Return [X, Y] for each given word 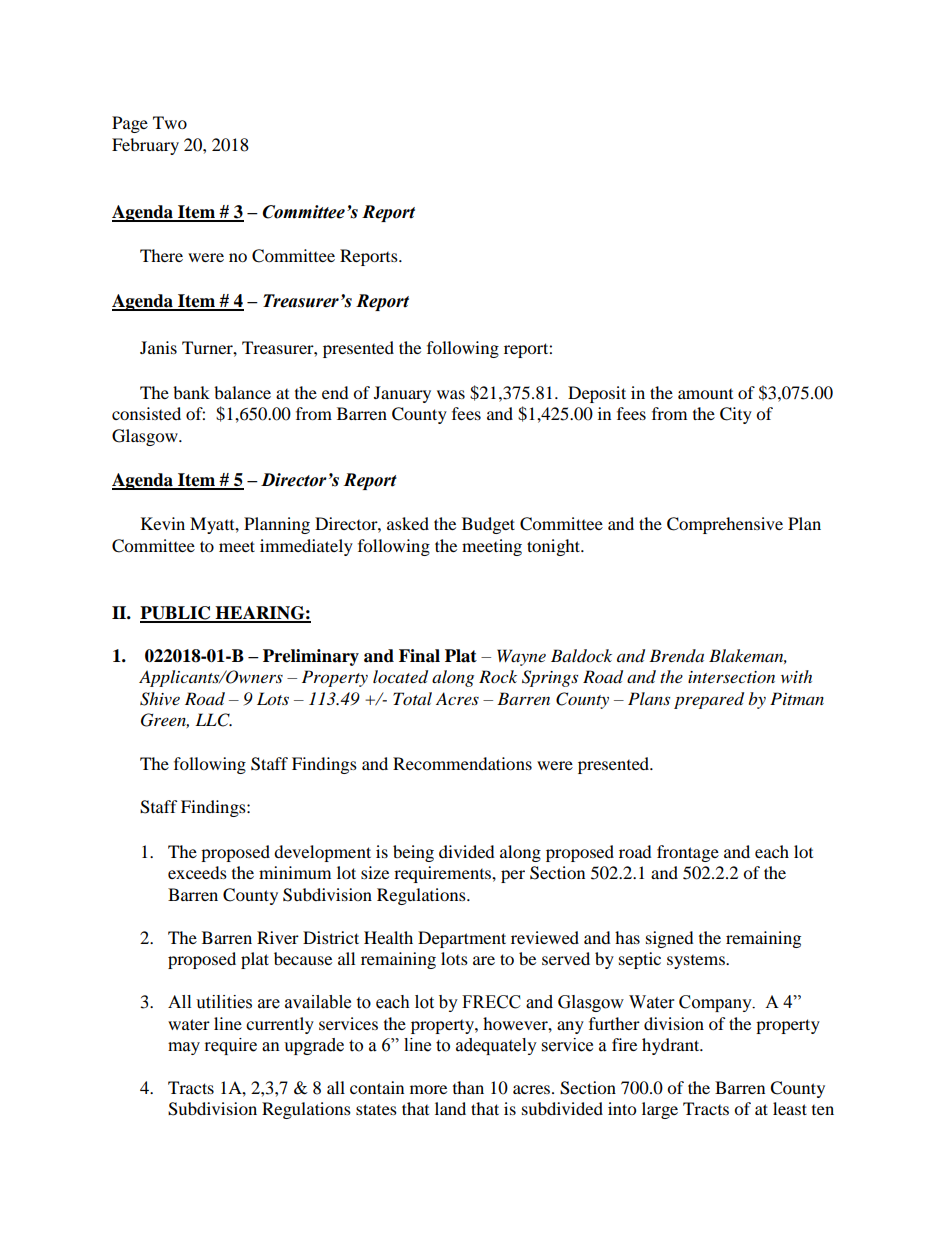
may [184, 1048]
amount [705, 394]
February [145, 146]
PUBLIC [176, 614]
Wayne [521, 657]
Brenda [676, 655]
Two [170, 122]
